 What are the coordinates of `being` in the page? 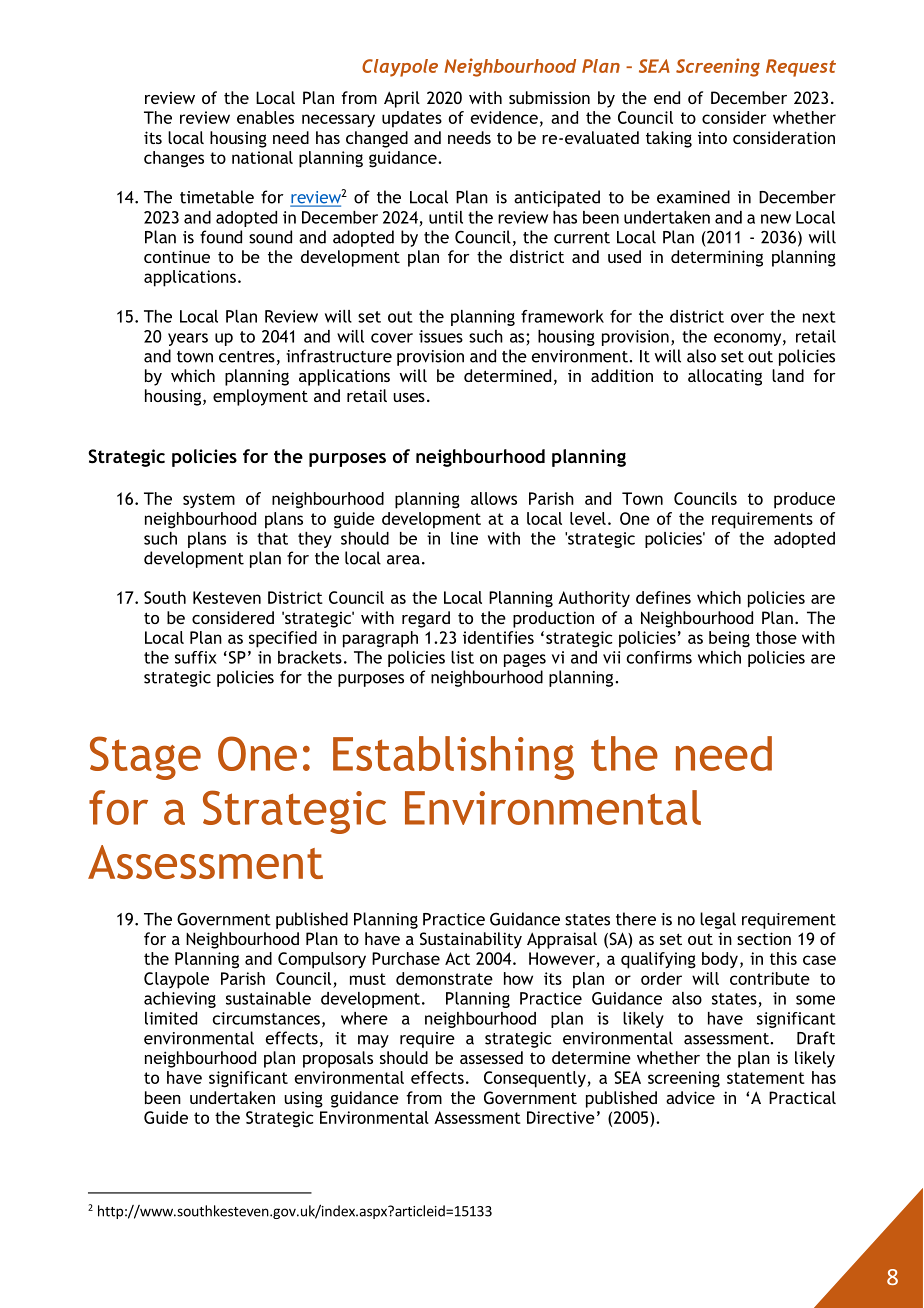 It's located at (729, 639).
